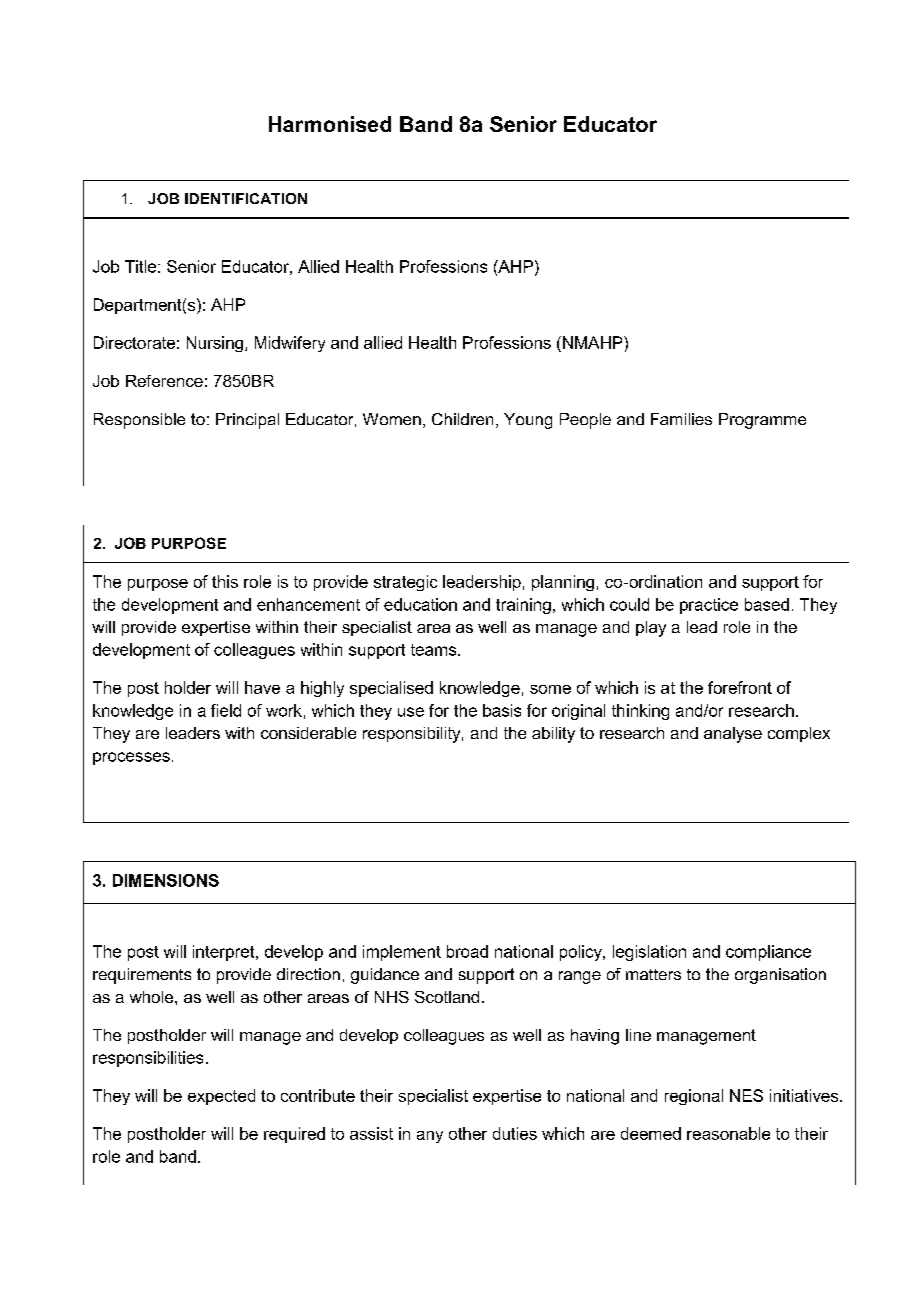 This screenshot has width=924, height=1308. I want to click on practice, so click(709, 606).
